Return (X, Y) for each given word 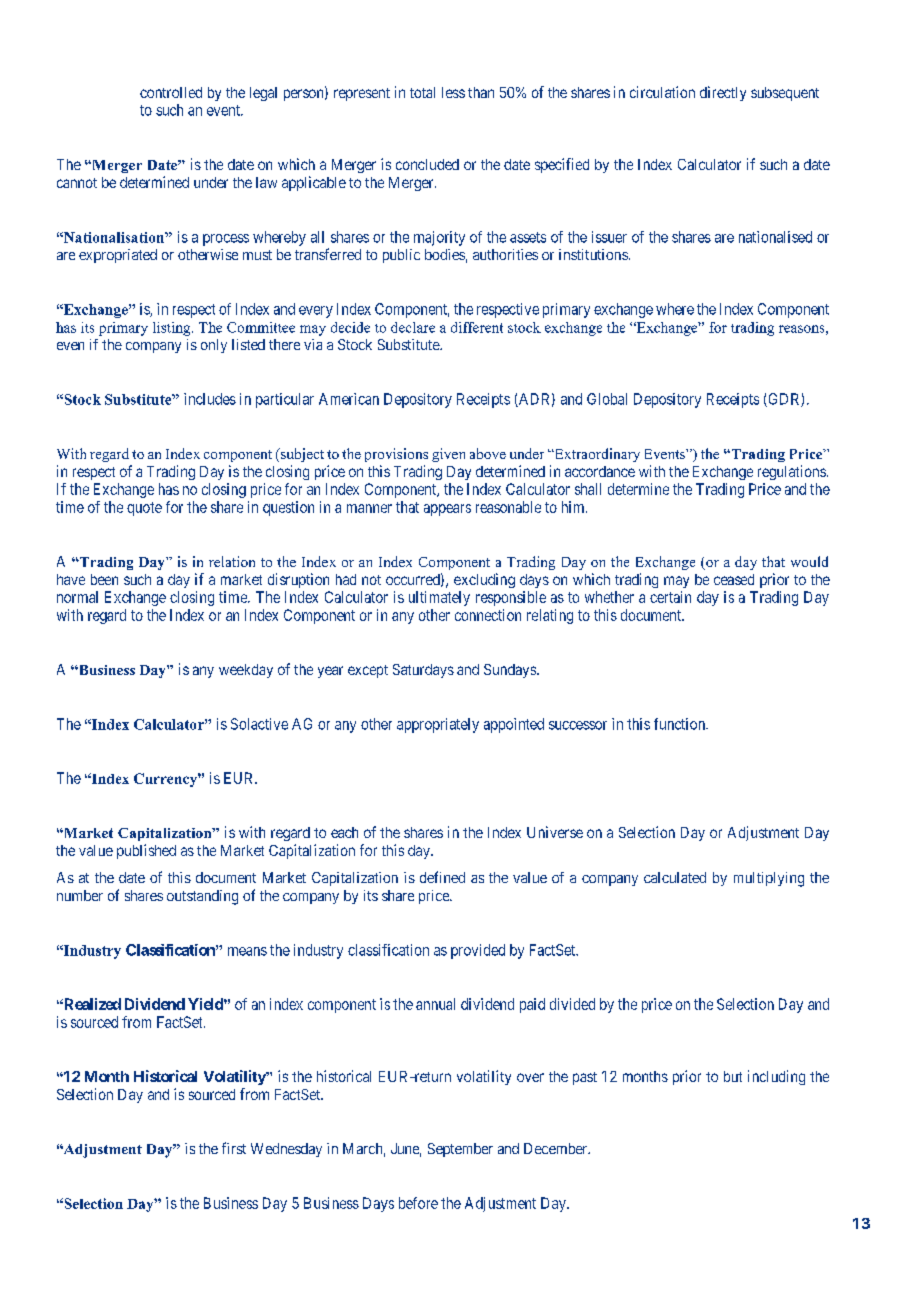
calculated (675, 877)
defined (442, 877)
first (234, 1148)
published (146, 851)
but (733, 1076)
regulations (792, 472)
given (448, 455)
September (460, 1150)
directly (723, 93)
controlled (171, 92)
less (453, 92)
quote (144, 509)
